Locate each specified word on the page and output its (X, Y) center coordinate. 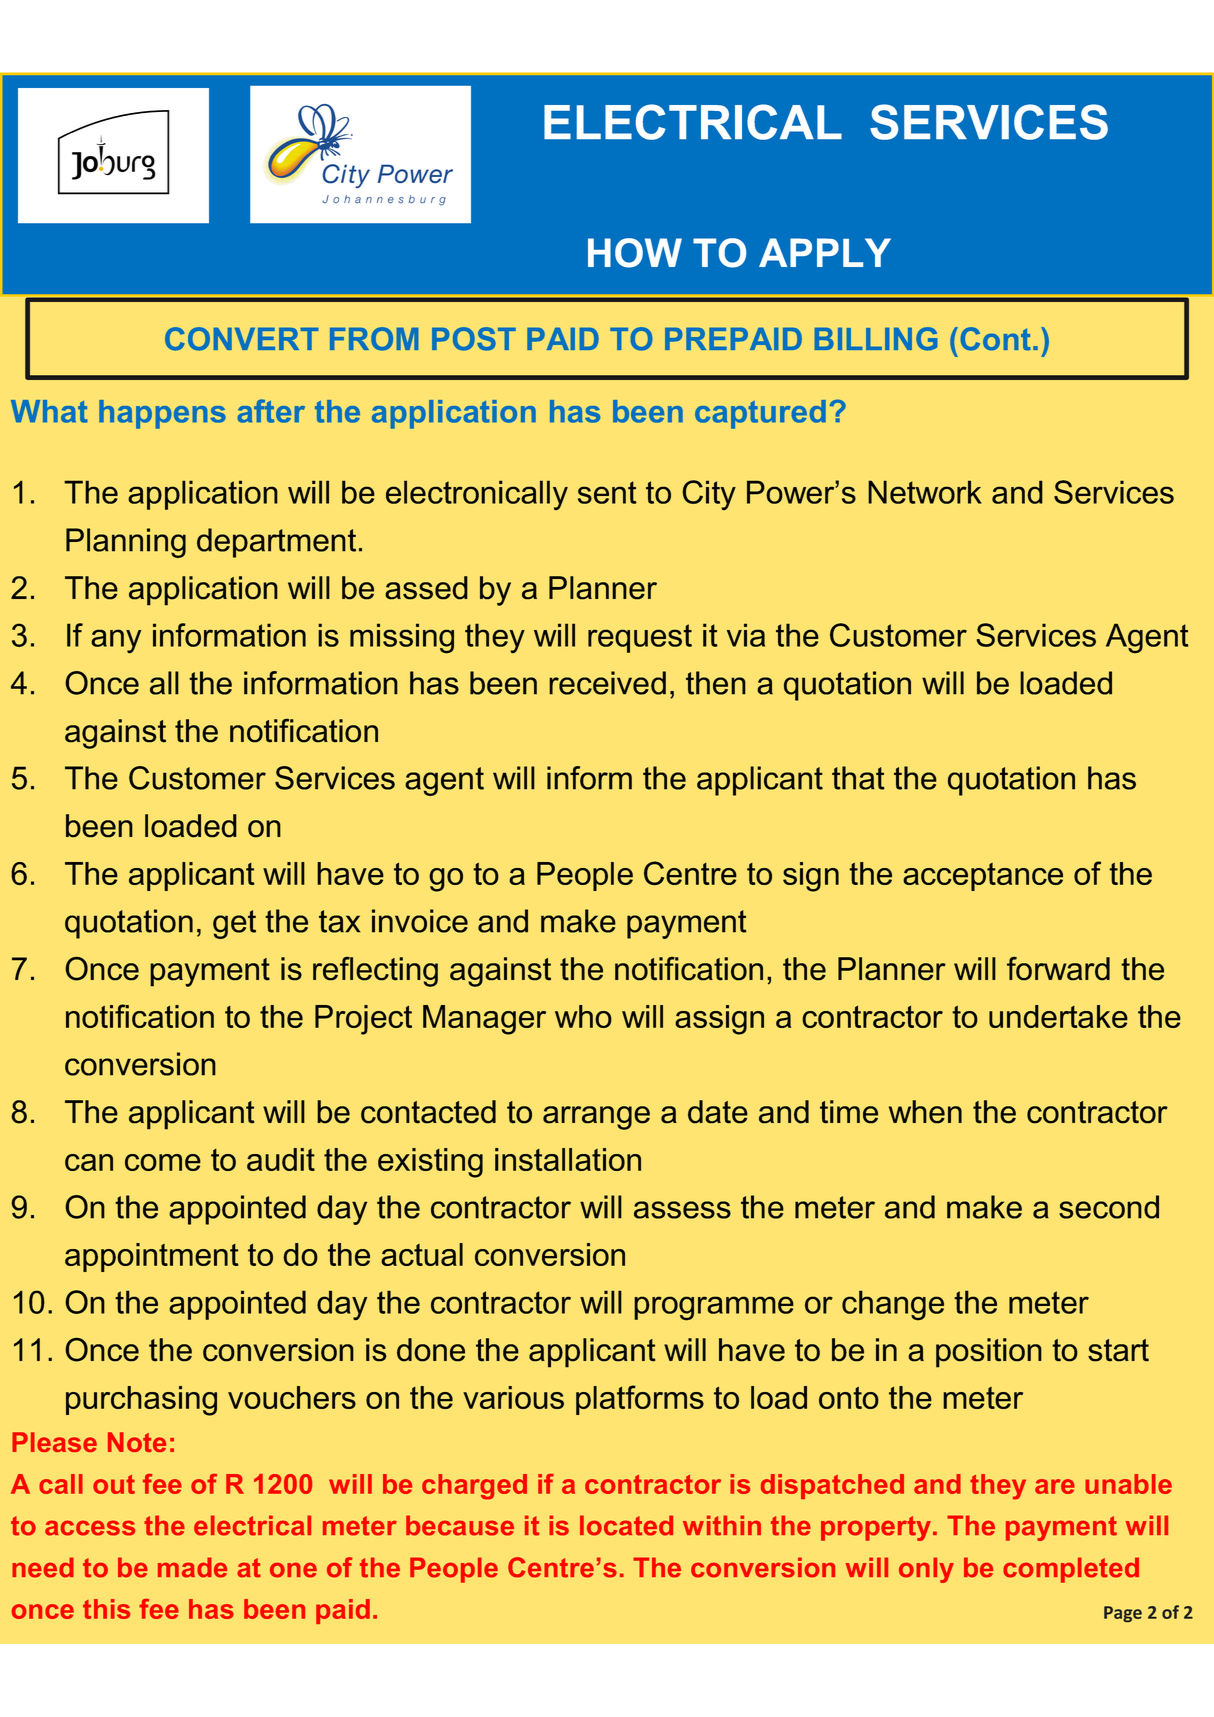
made (192, 1567)
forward (1058, 968)
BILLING (876, 339)
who (583, 1016)
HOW (635, 253)
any (116, 641)
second (1109, 1207)
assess (682, 1210)
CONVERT (242, 339)
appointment (151, 1257)
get (234, 924)
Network (925, 492)
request (640, 638)
